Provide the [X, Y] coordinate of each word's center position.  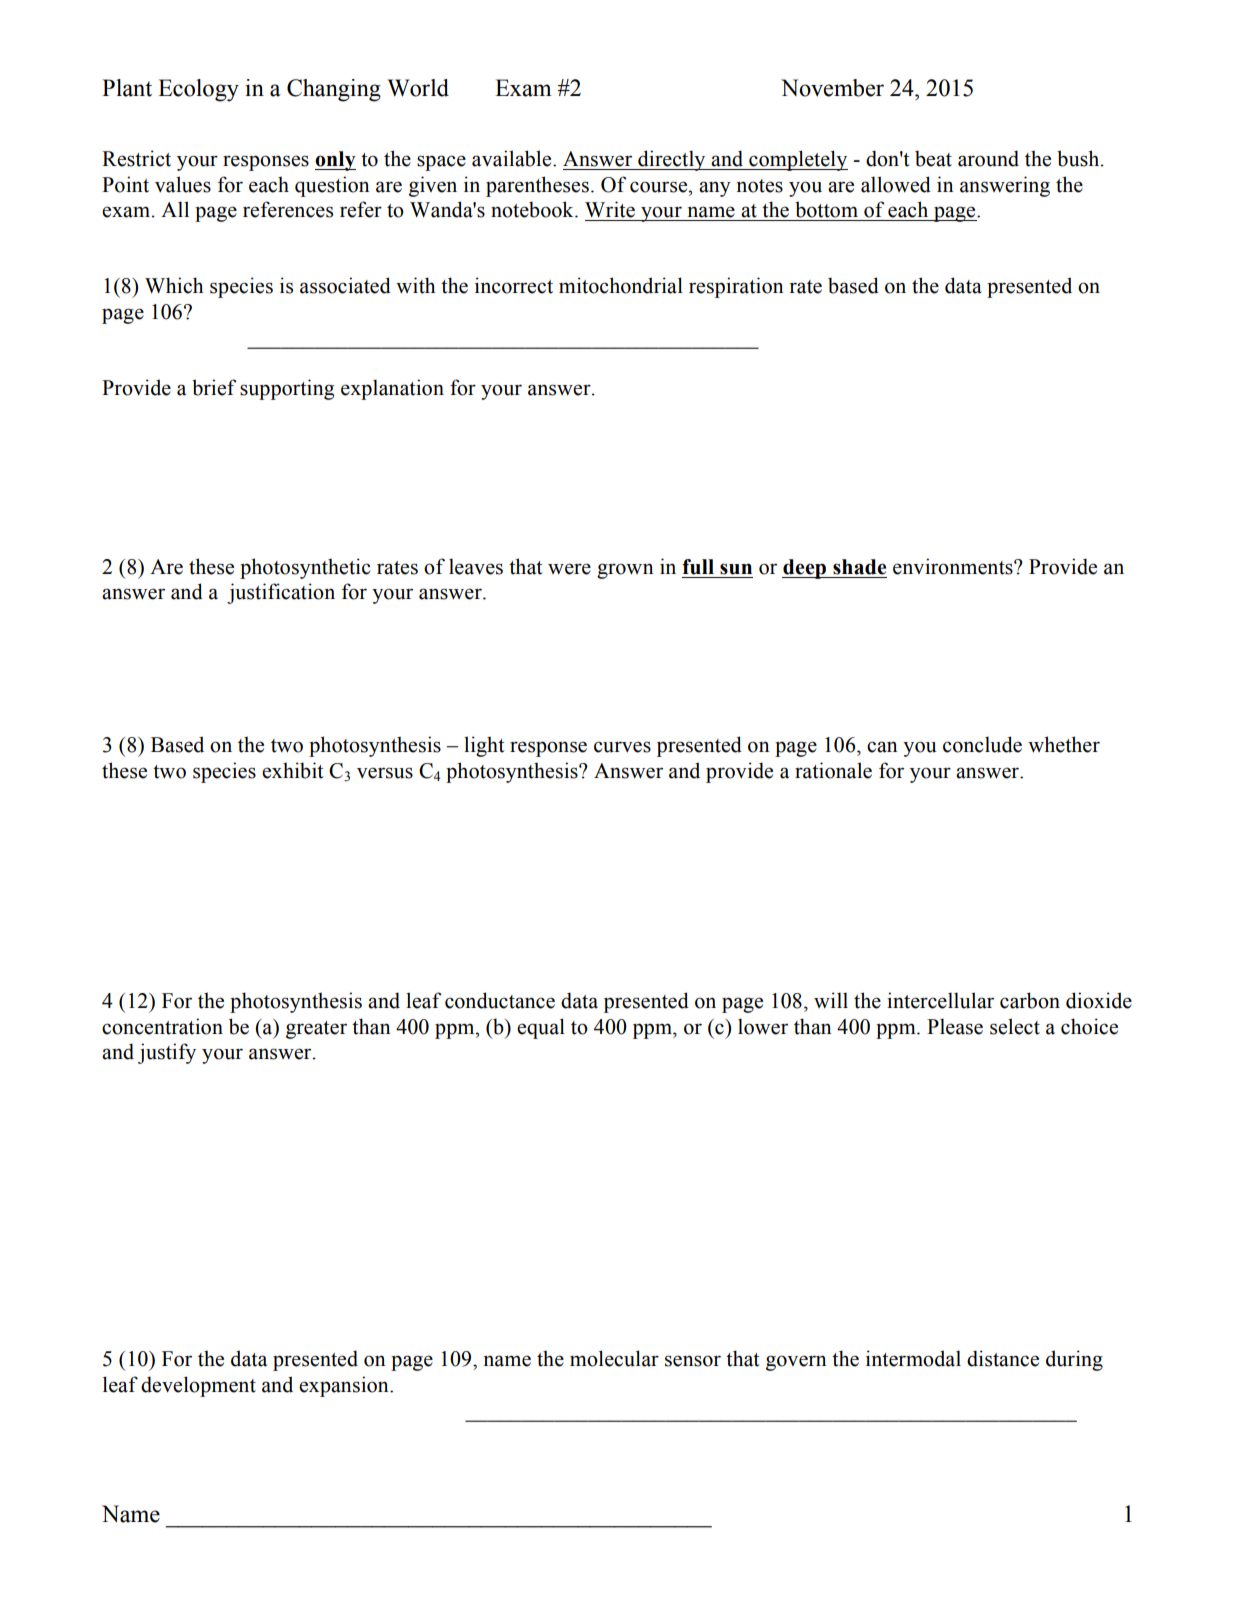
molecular [614, 1358]
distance [1003, 1358]
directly [672, 160]
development [198, 1386]
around [988, 158]
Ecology [198, 90]
